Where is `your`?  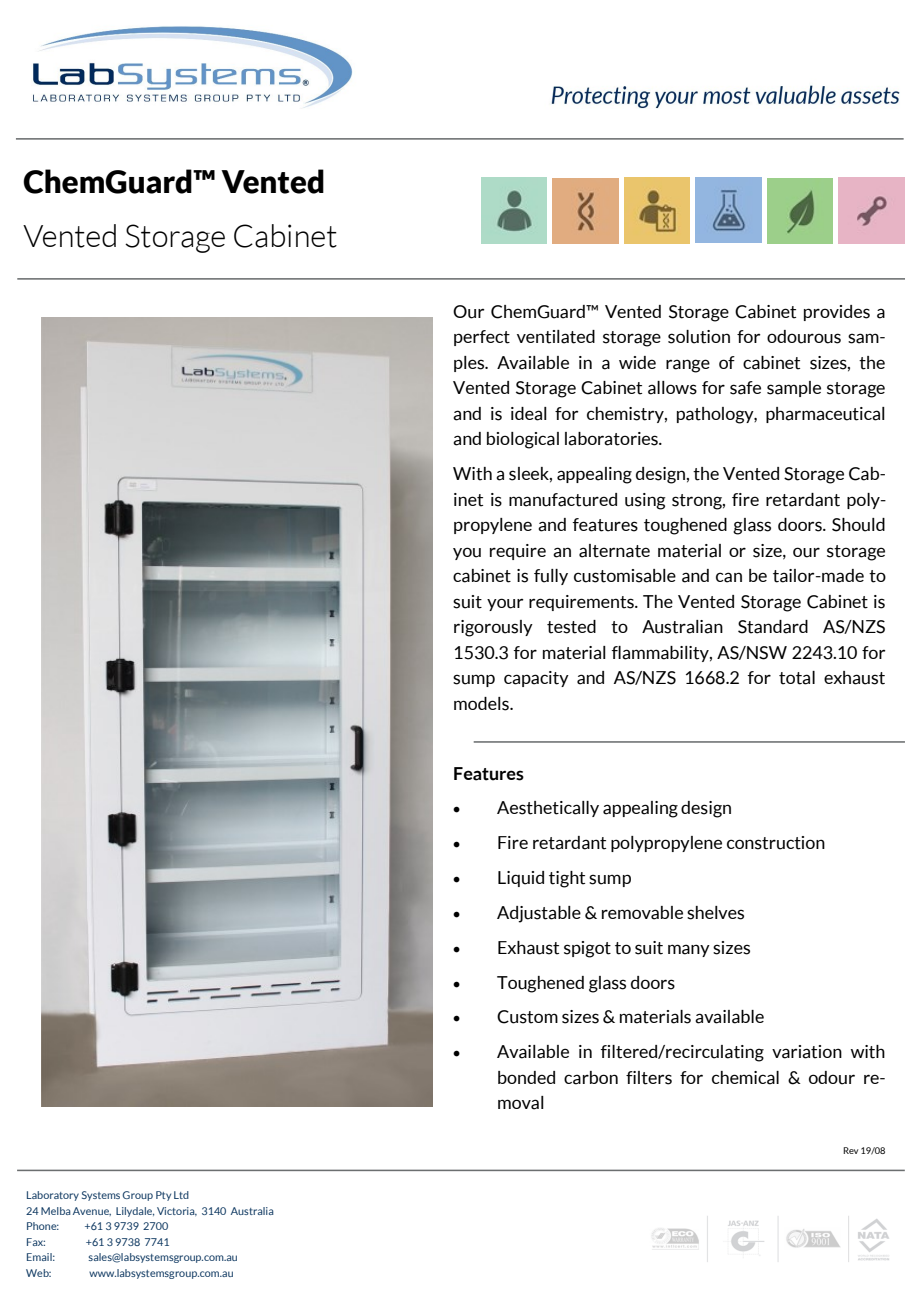
your is located at coordinates (505, 604).
